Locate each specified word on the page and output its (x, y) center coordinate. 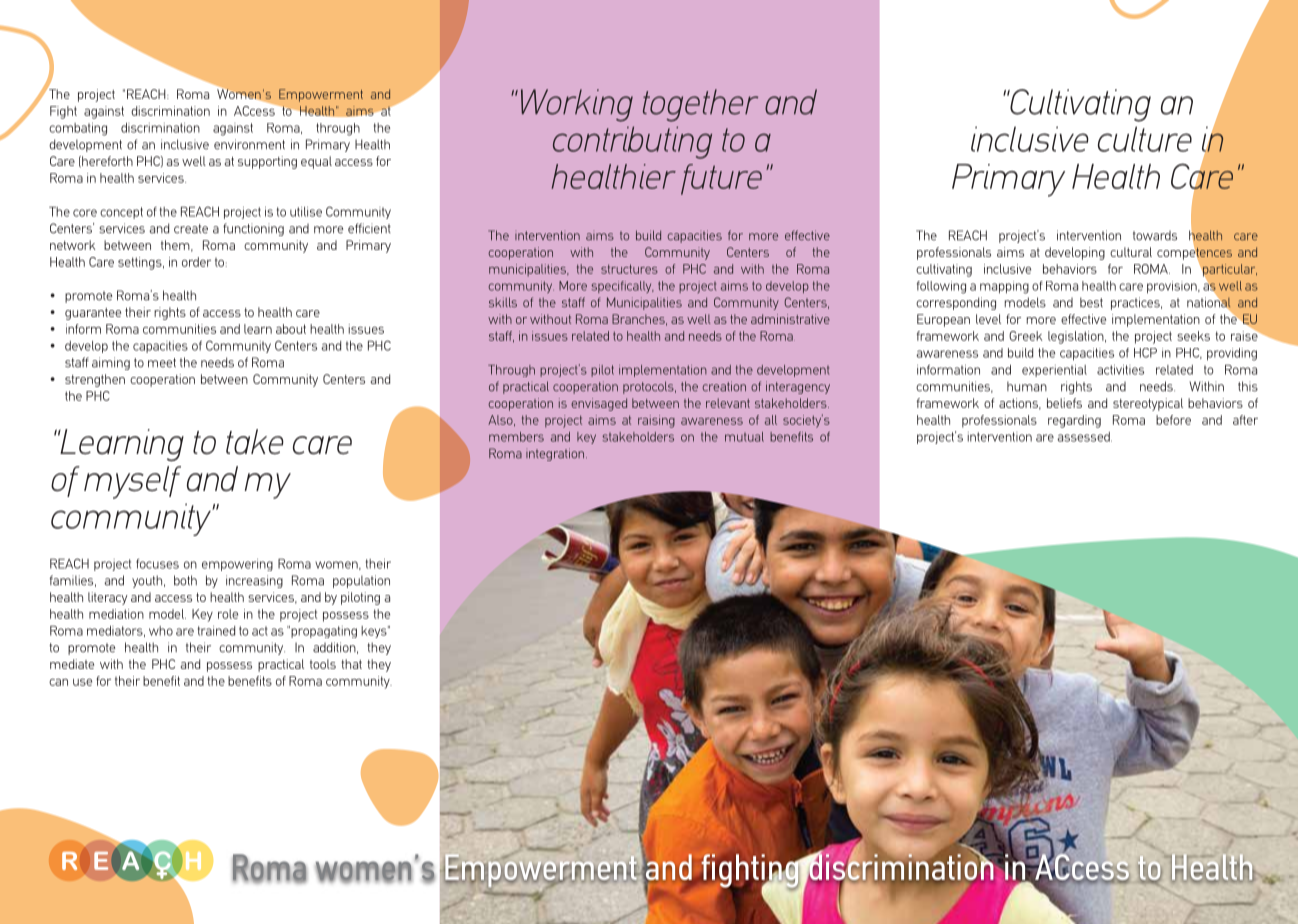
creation (724, 386)
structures (629, 269)
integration (556, 454)
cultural (1131, 252)
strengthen (95, 380)
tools (323, 664)
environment (249, 144)
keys (375, 632)
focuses (157, 564)
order (196, 262)
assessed (1084, 437)
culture (1145, 139)
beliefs (1064, 403)
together (700, 105)
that (351, 664)
